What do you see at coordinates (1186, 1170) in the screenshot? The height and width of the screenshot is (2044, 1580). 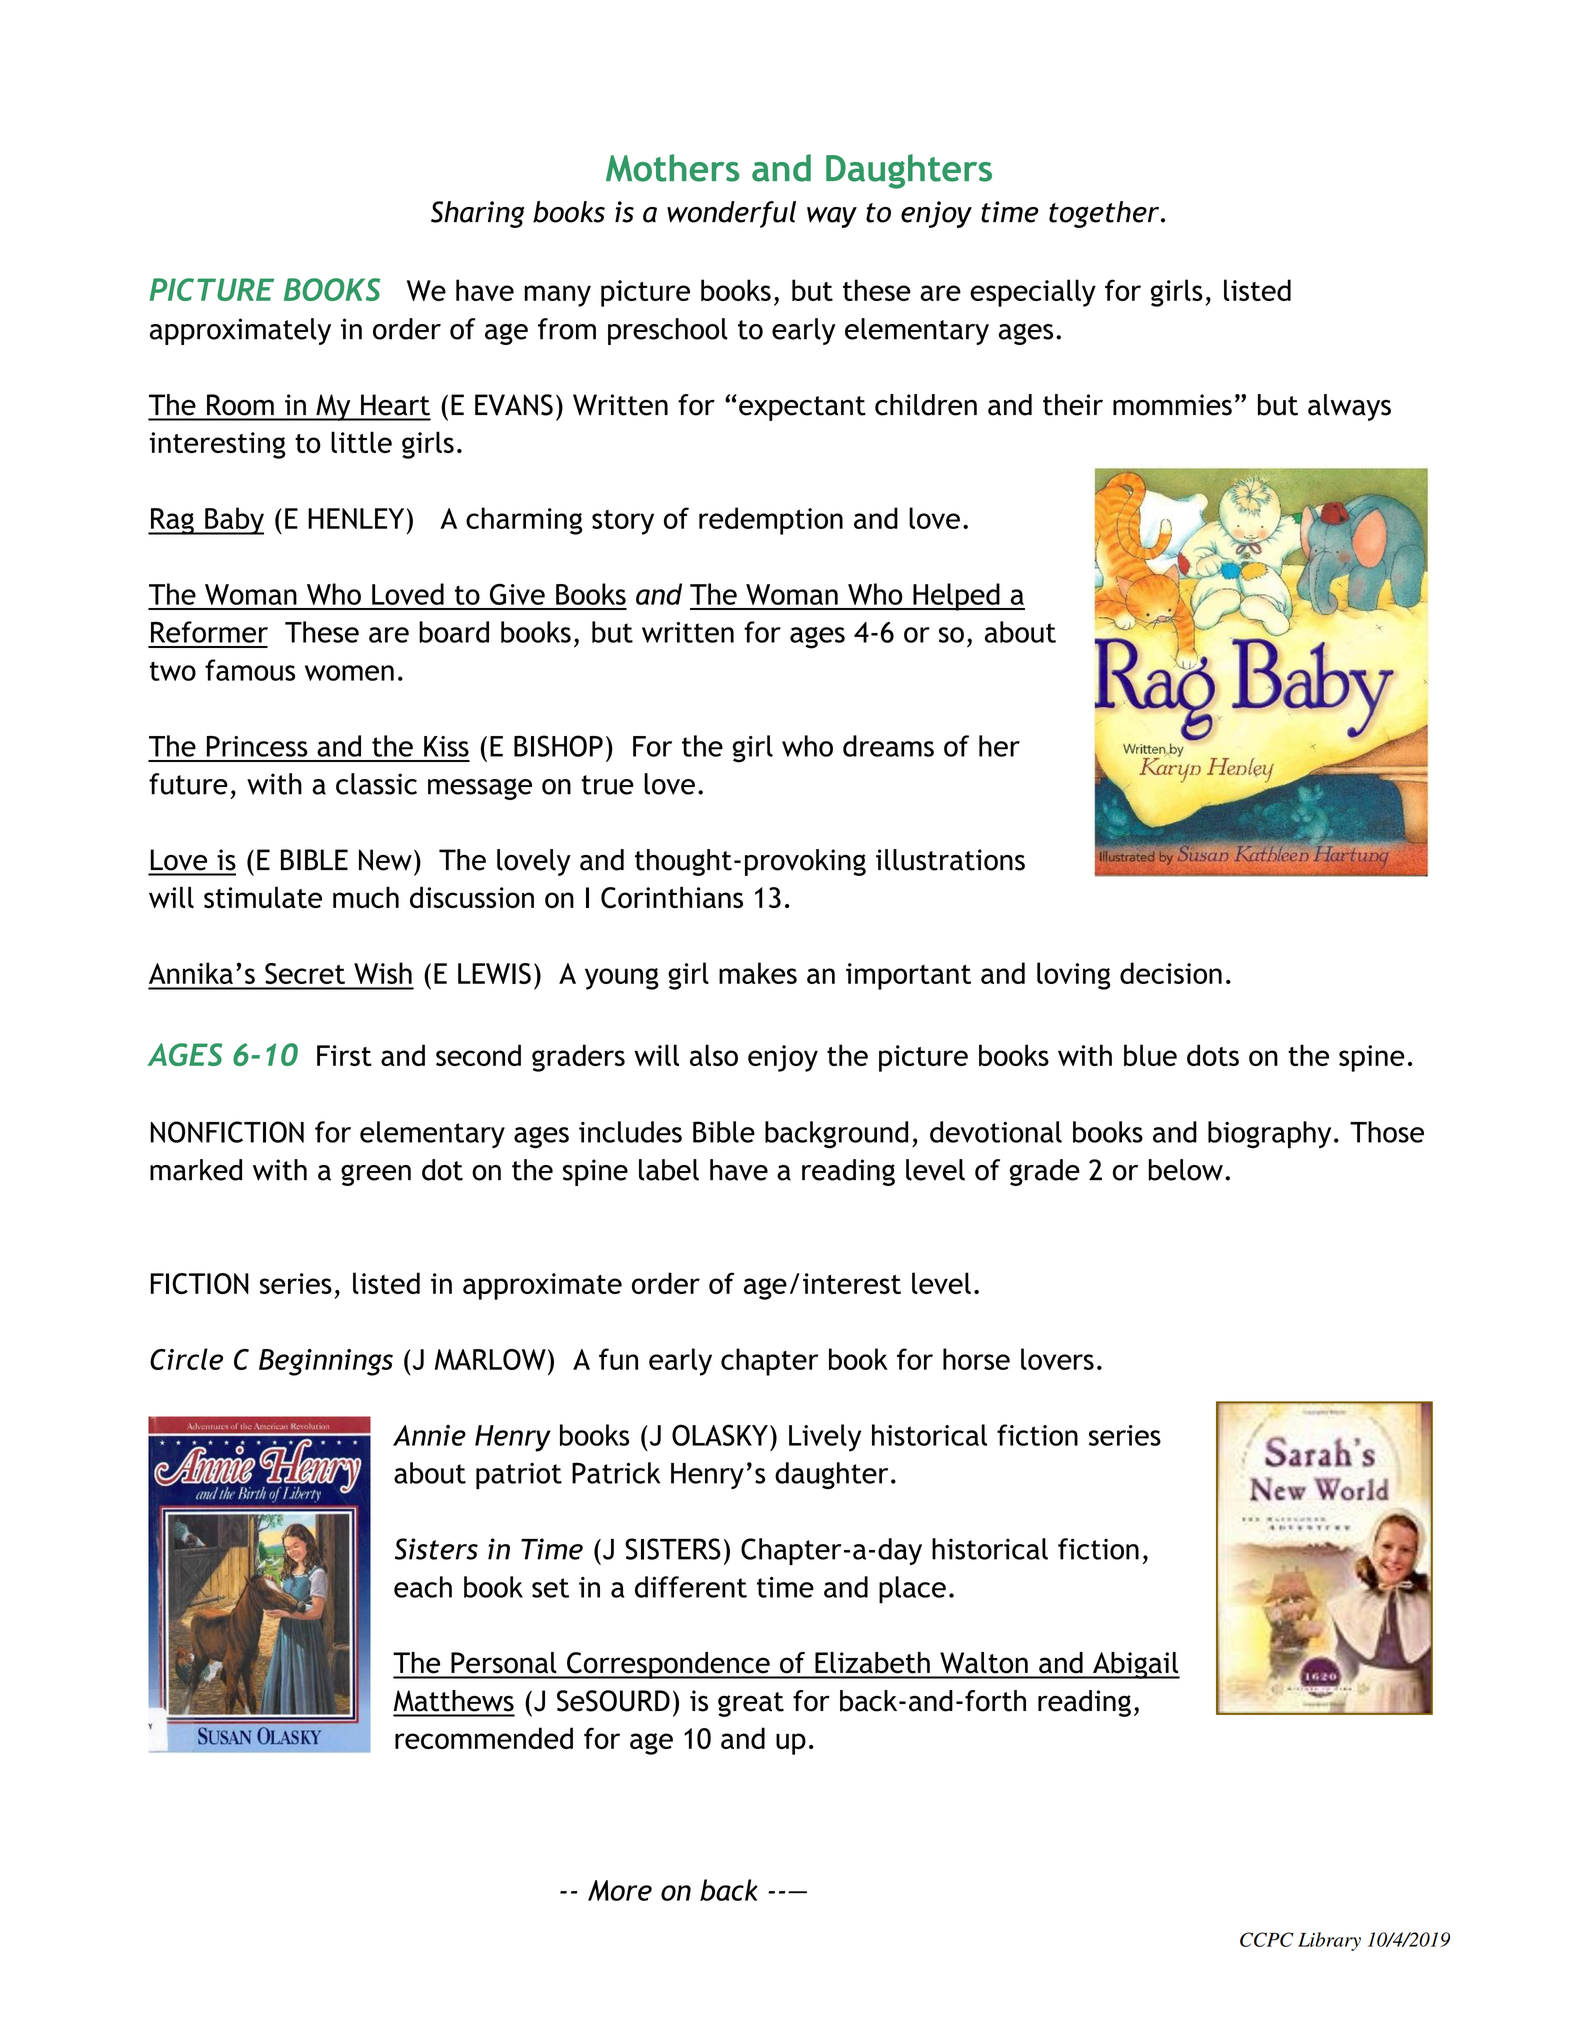 I see `below` at bounding box center [1186, 1170].
